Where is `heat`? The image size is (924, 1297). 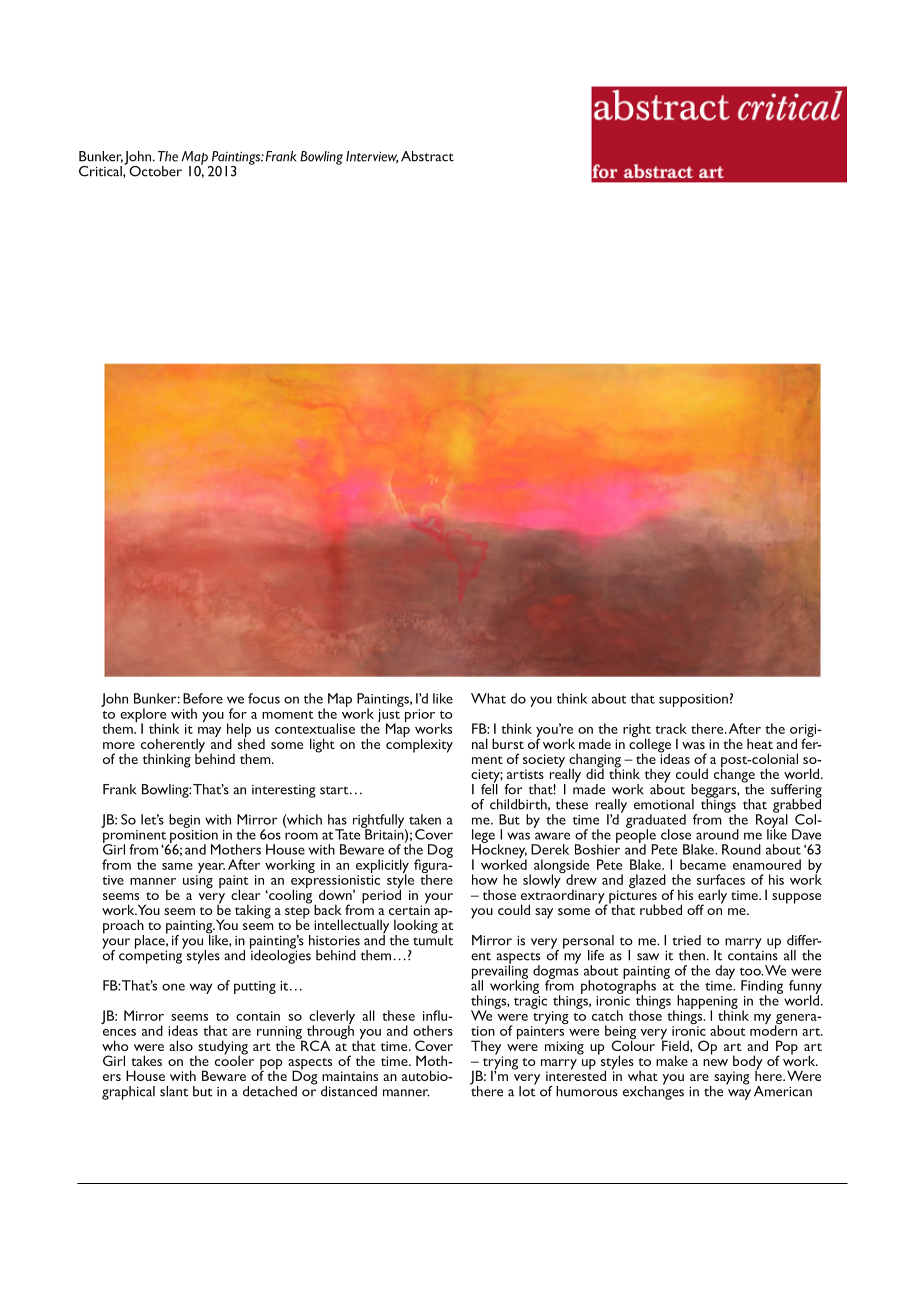 heat is located at coordinates (760, 743).
